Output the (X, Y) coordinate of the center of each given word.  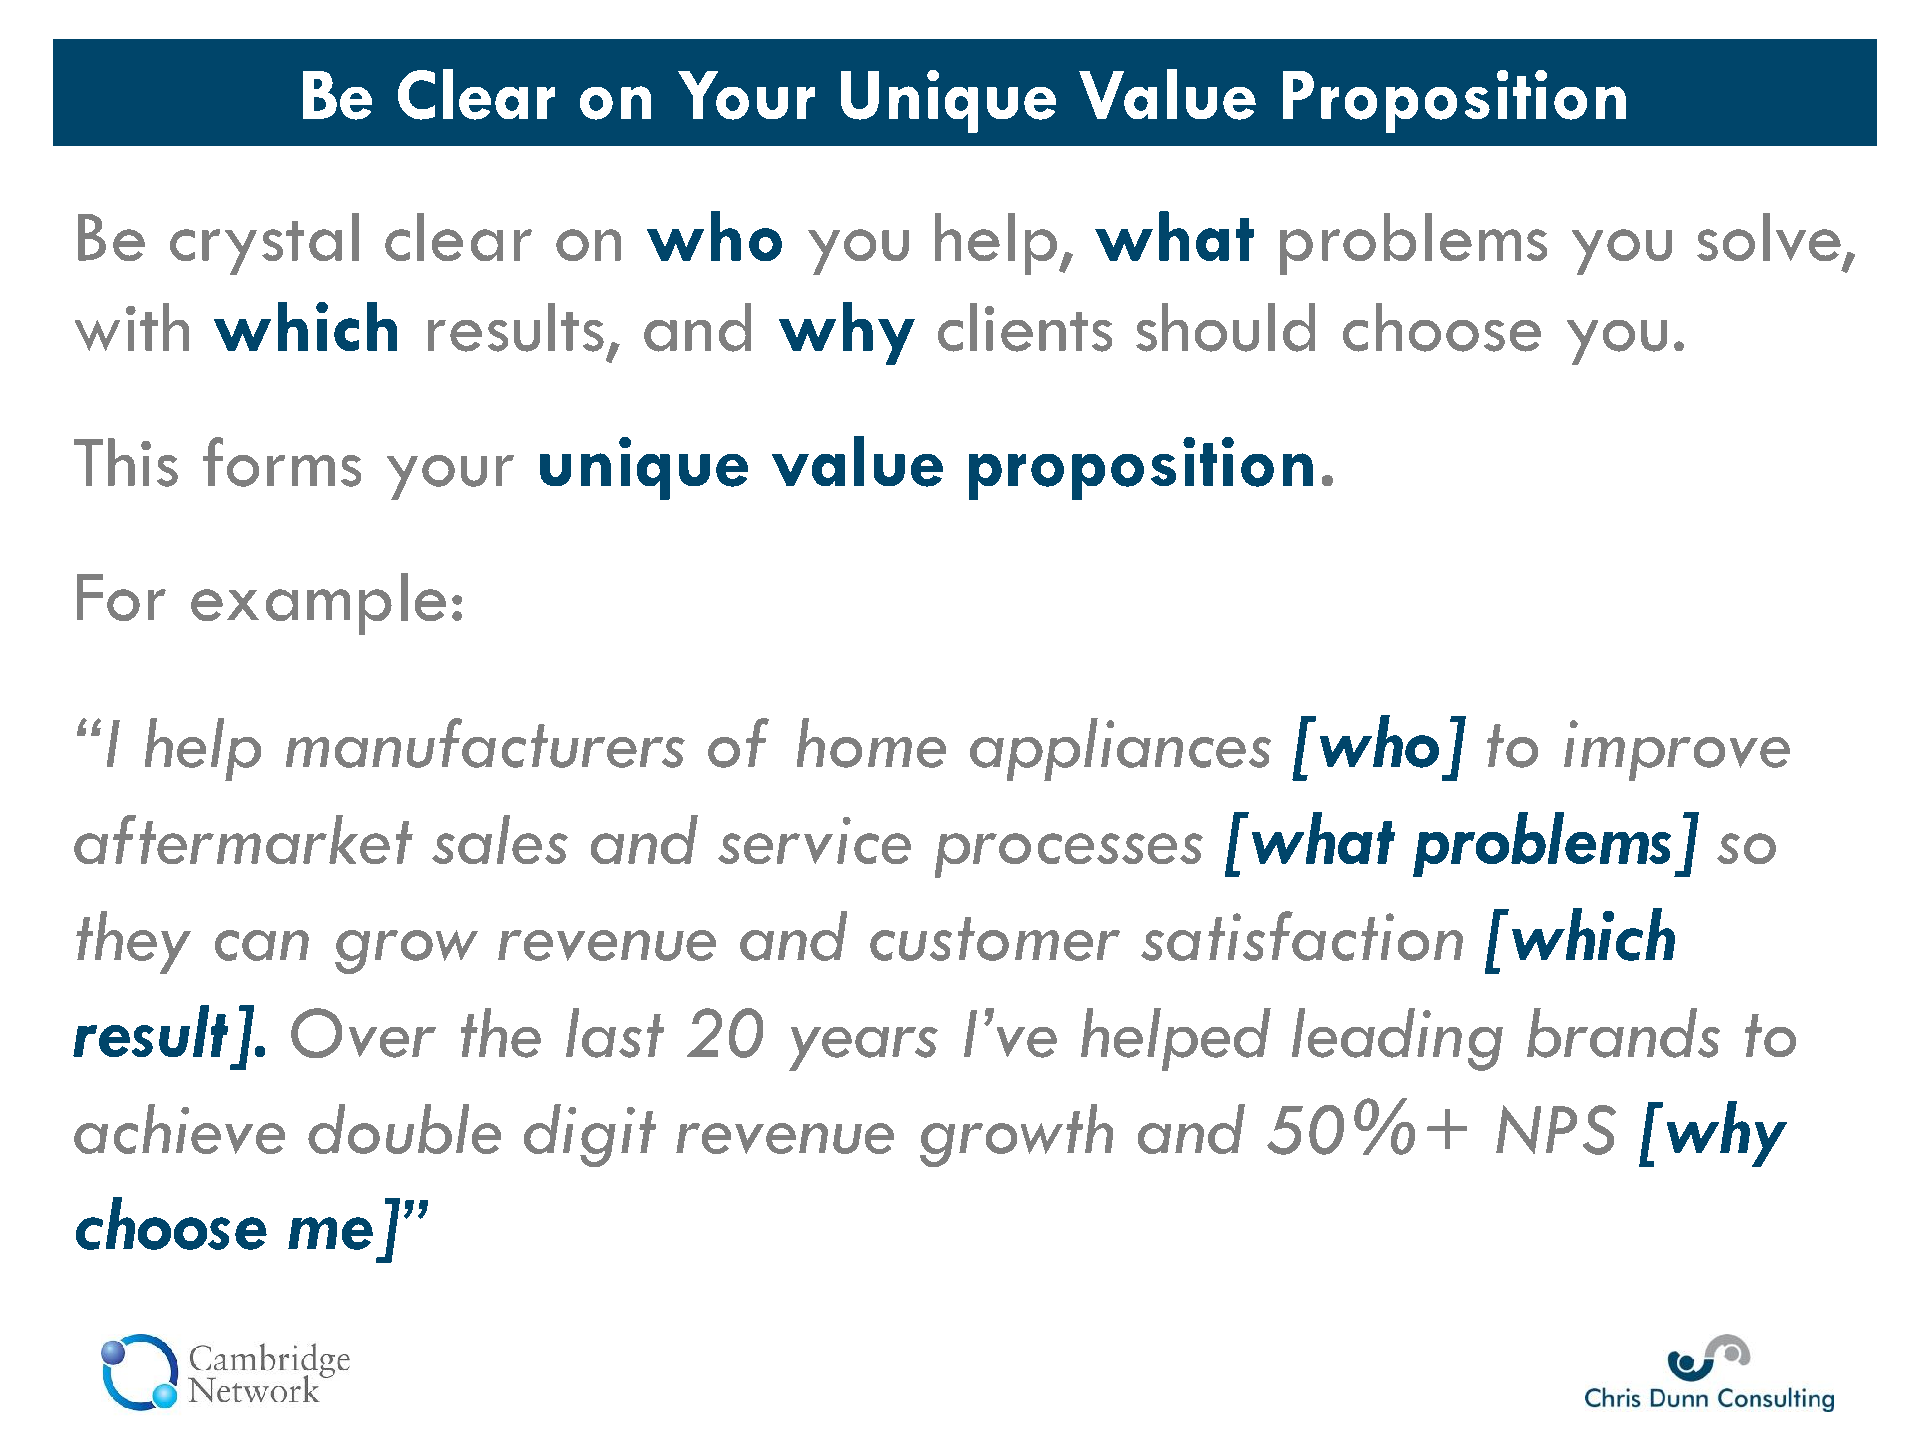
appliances (1120, 749)
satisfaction (1302, 936)
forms (282, 462)
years (863, 1049)
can (262, 945)
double (404, 1129)
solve (1769, 237)
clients (1025, 327)
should (1225, 327)
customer (995, 939)
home (871, 743)
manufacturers (485, 743)
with (132, 327)
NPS (1556, 1130)
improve (1677, 750)
